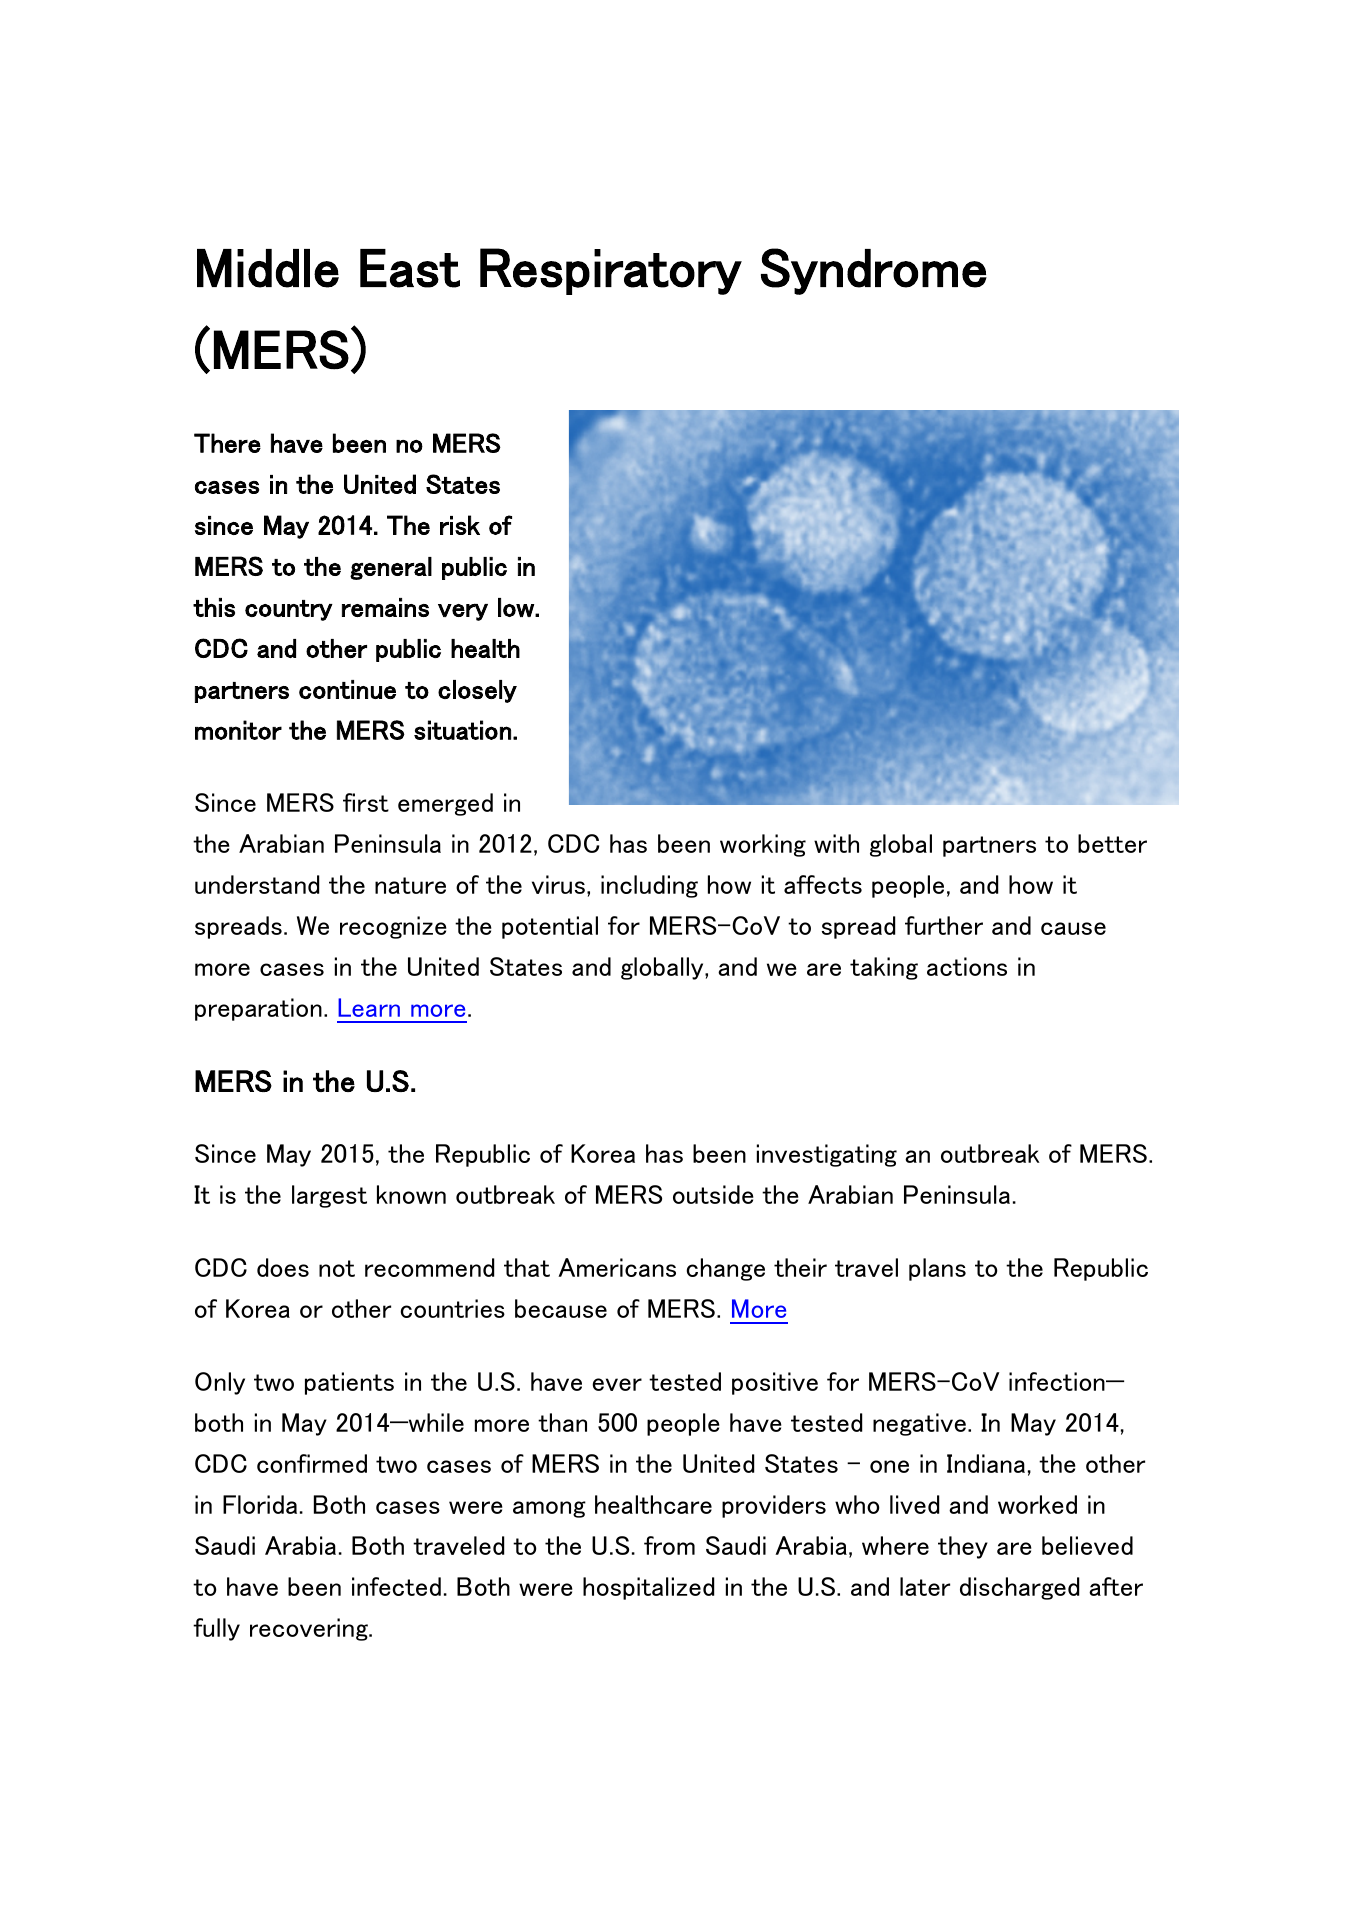 Image resolution: width=1357 pixels, height=1919 pixels. What do you see at coordinates (1019, 1588) in the image?
I see `discharged` at bounding box center [1019, 1588].
